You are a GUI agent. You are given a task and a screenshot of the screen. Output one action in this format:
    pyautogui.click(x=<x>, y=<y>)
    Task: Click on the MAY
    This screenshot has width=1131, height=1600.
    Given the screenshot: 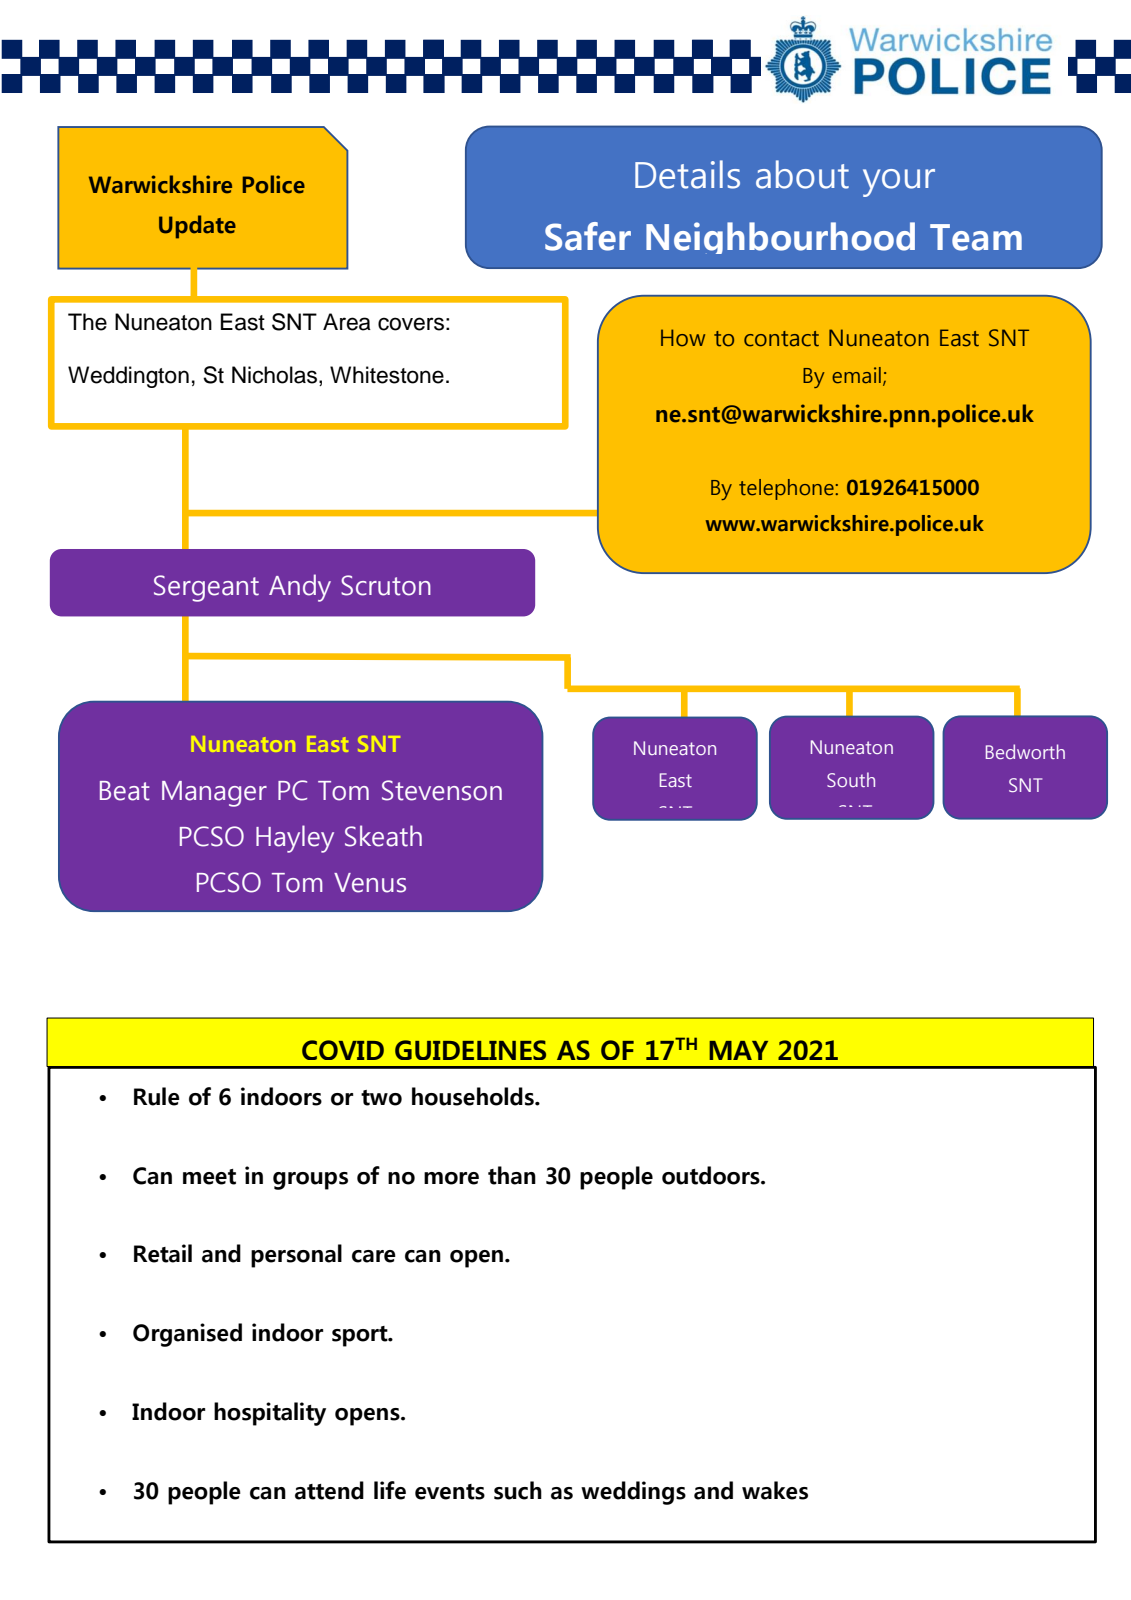 What is the action you would take?
    pyautogui.click(x=738, y=1050)
